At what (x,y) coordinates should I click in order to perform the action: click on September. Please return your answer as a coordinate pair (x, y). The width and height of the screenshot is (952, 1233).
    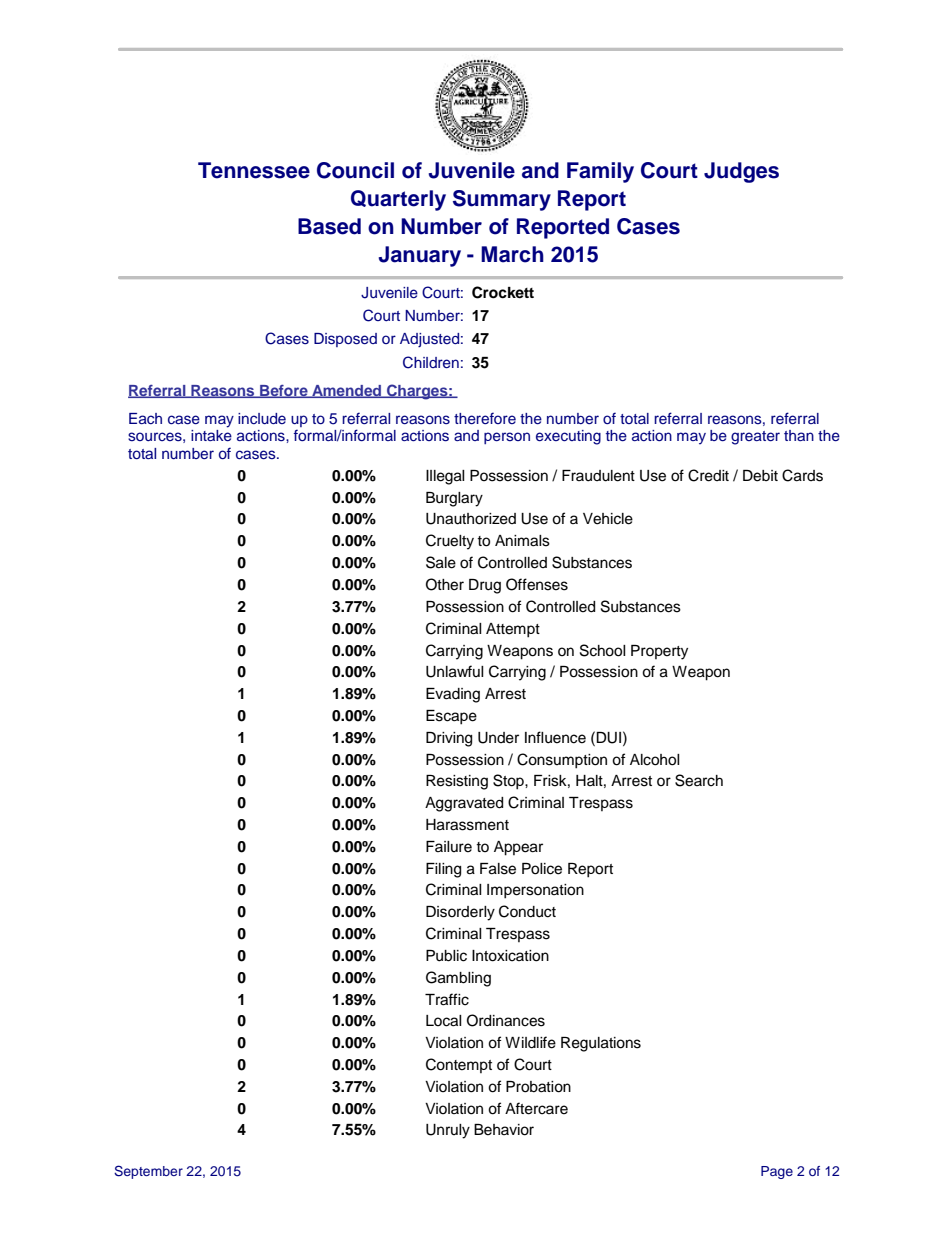
    Looking at the image, I should click on (148, 1172).
